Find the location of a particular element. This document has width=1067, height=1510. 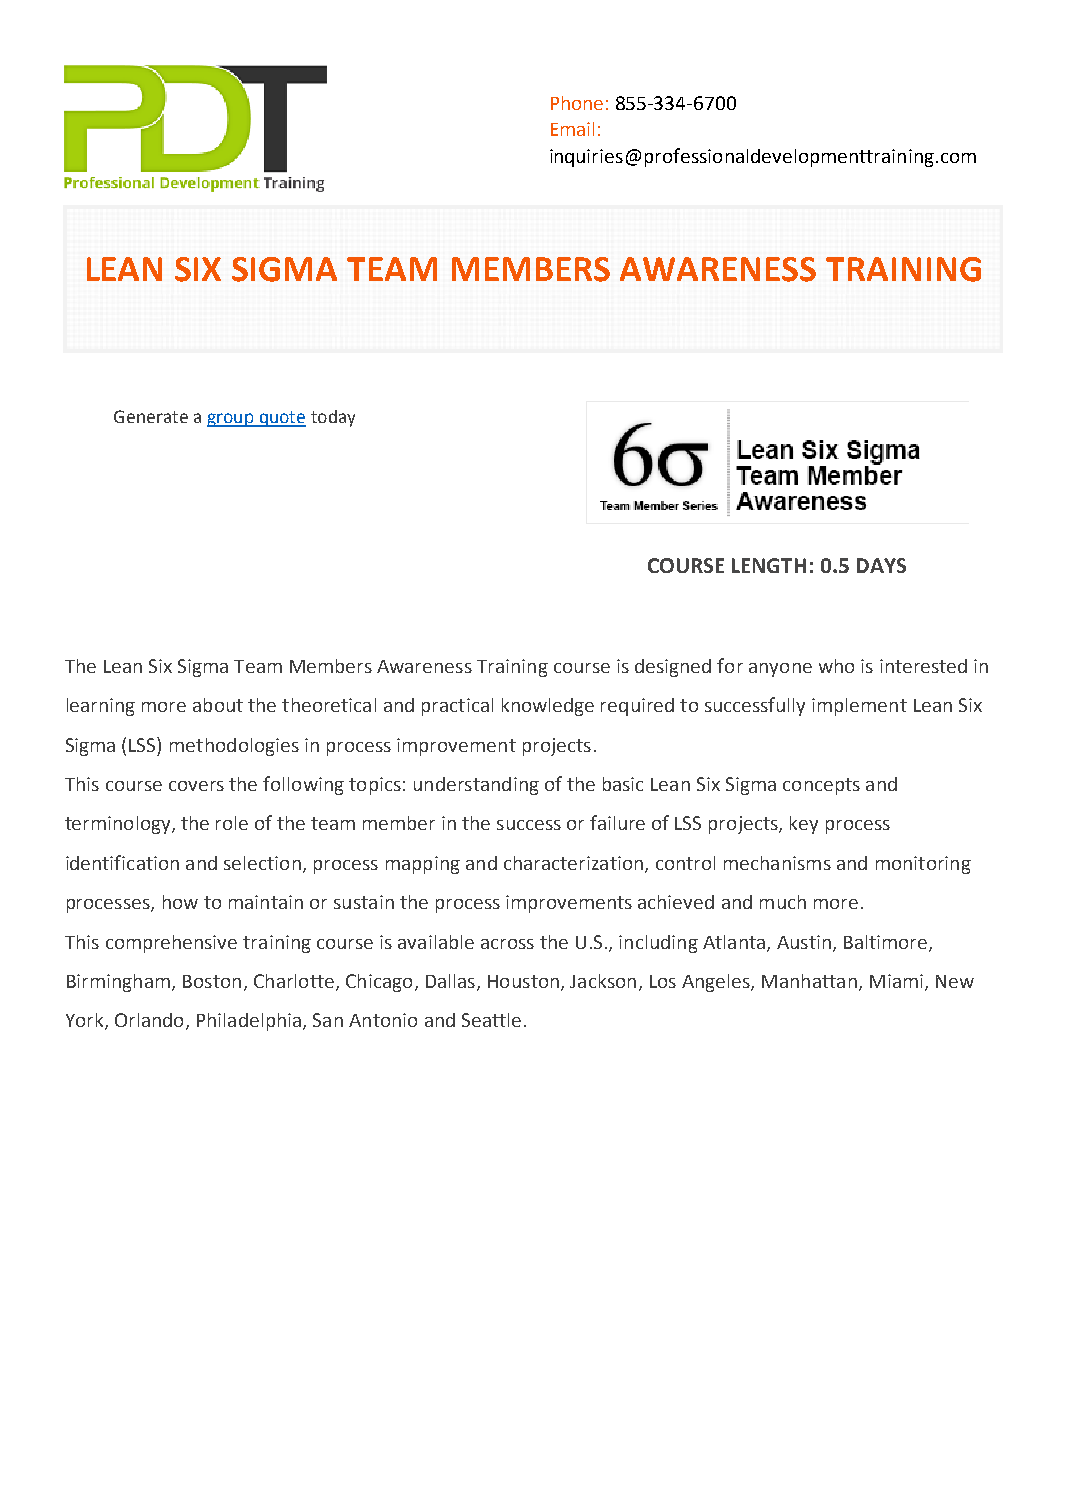

role is located at coordinates (232, 823).
